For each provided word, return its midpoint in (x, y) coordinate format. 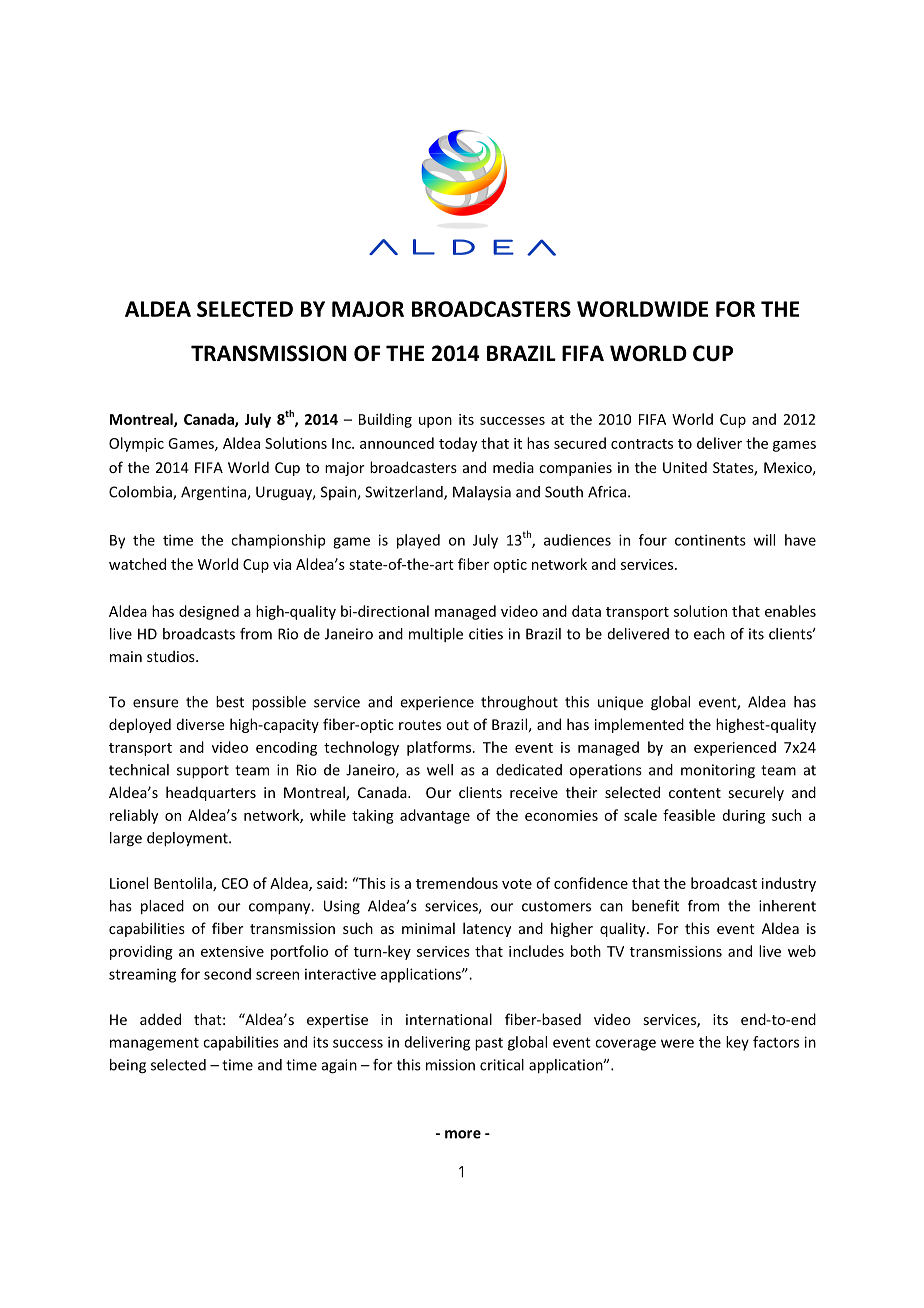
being (128, 1066)
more (463, 1134)
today (458, 444)
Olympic (136, 444)
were (677, 1043)
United (685, 467)
